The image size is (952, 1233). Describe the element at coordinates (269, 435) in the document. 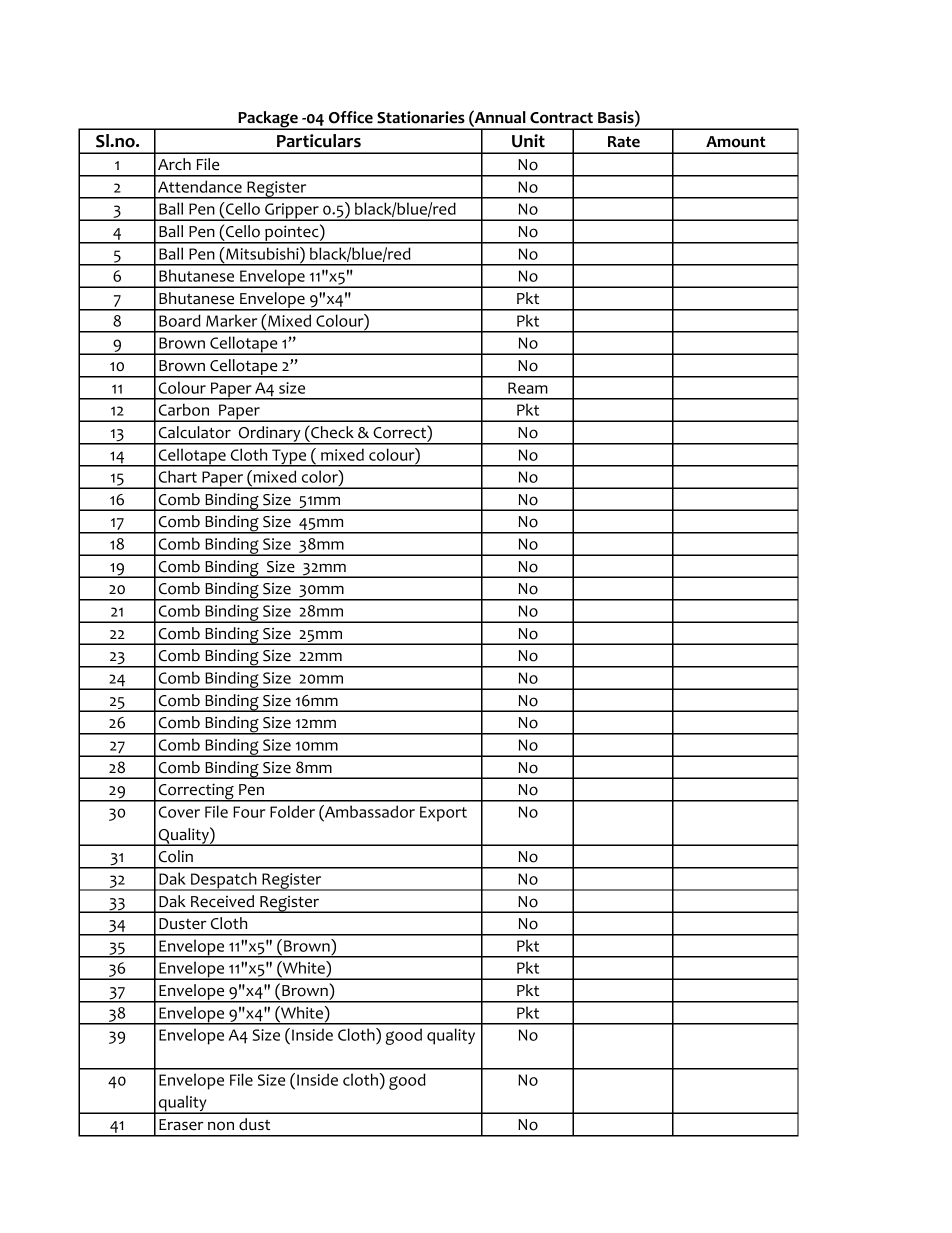

I see `Ordinary` at that location.
